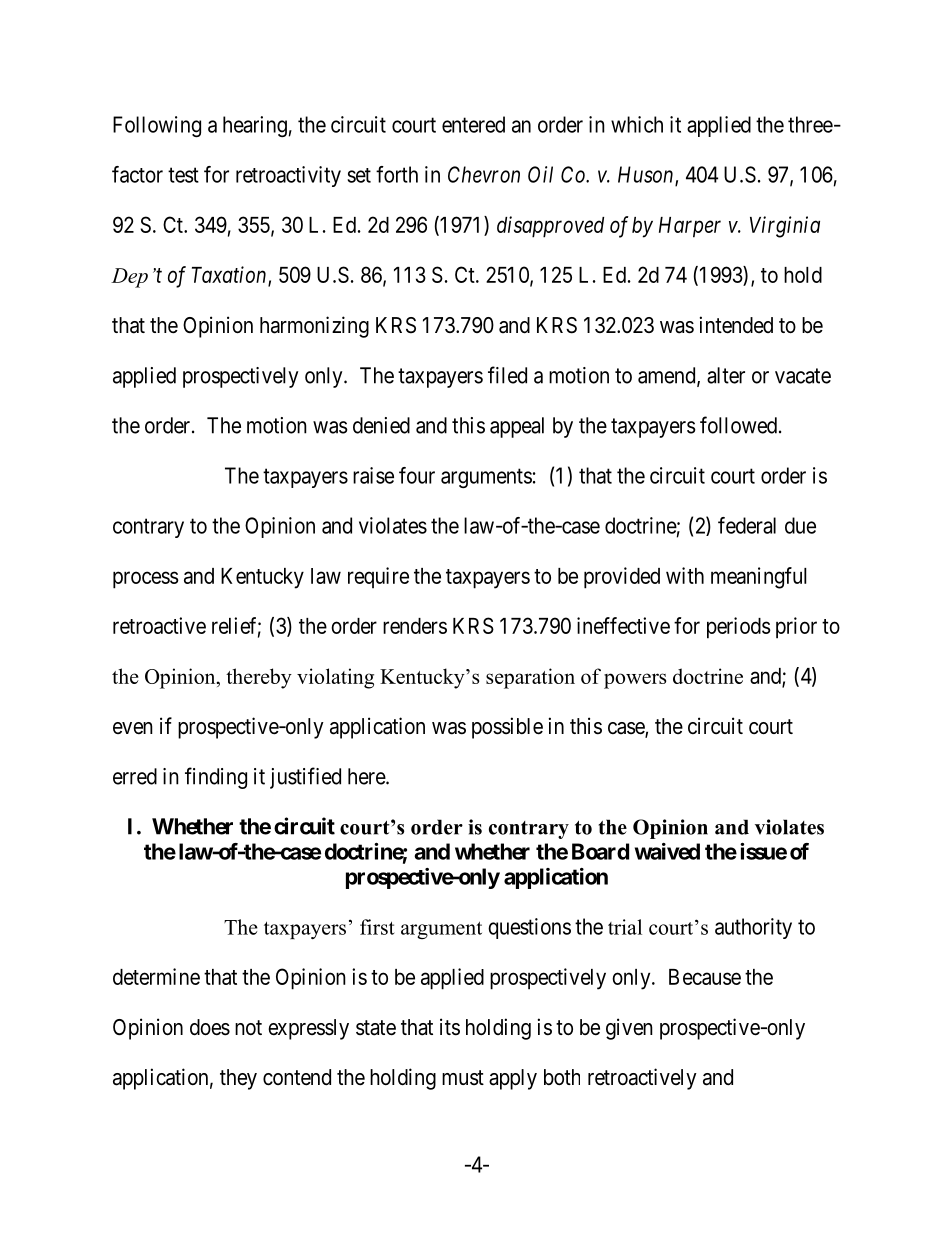 Image resolution: width=952 pixels, height=1233 pixels. I want to click on which, so click(637, 124).
